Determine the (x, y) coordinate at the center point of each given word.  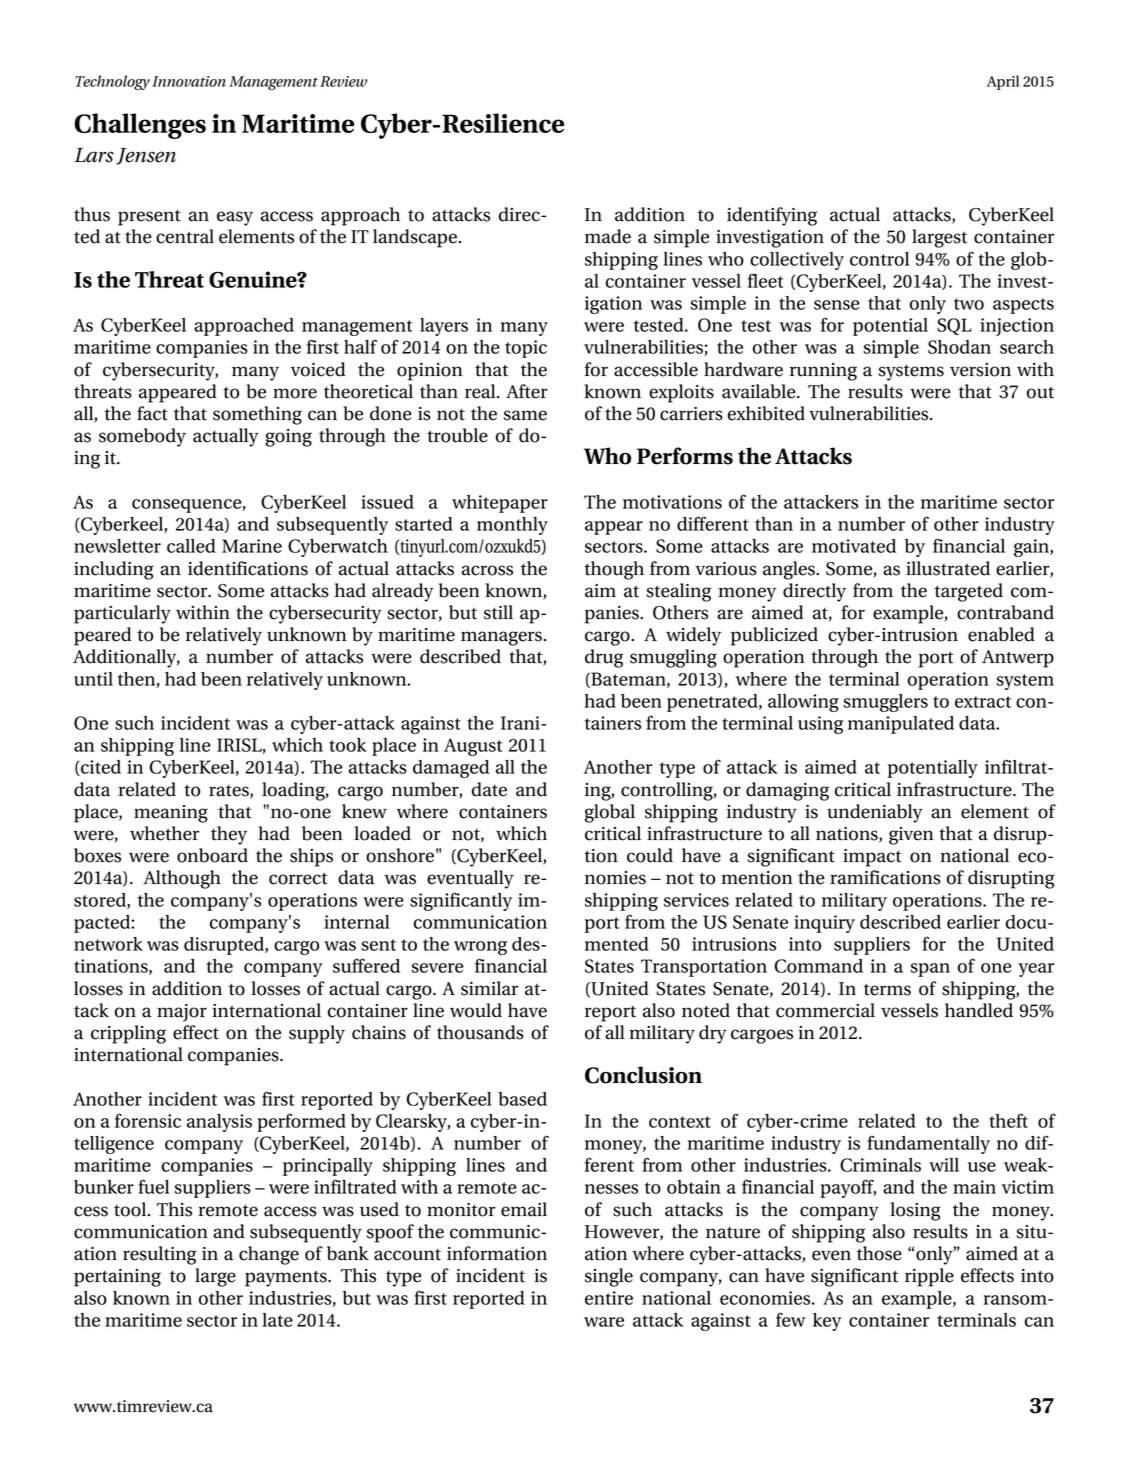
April (1003, 82)
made (608, 236)
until (93, 679)
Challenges (140, 126)
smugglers (885, 703)
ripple (929, 1277)
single (609, 1277)
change (269, 1255)
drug (604, 658)
